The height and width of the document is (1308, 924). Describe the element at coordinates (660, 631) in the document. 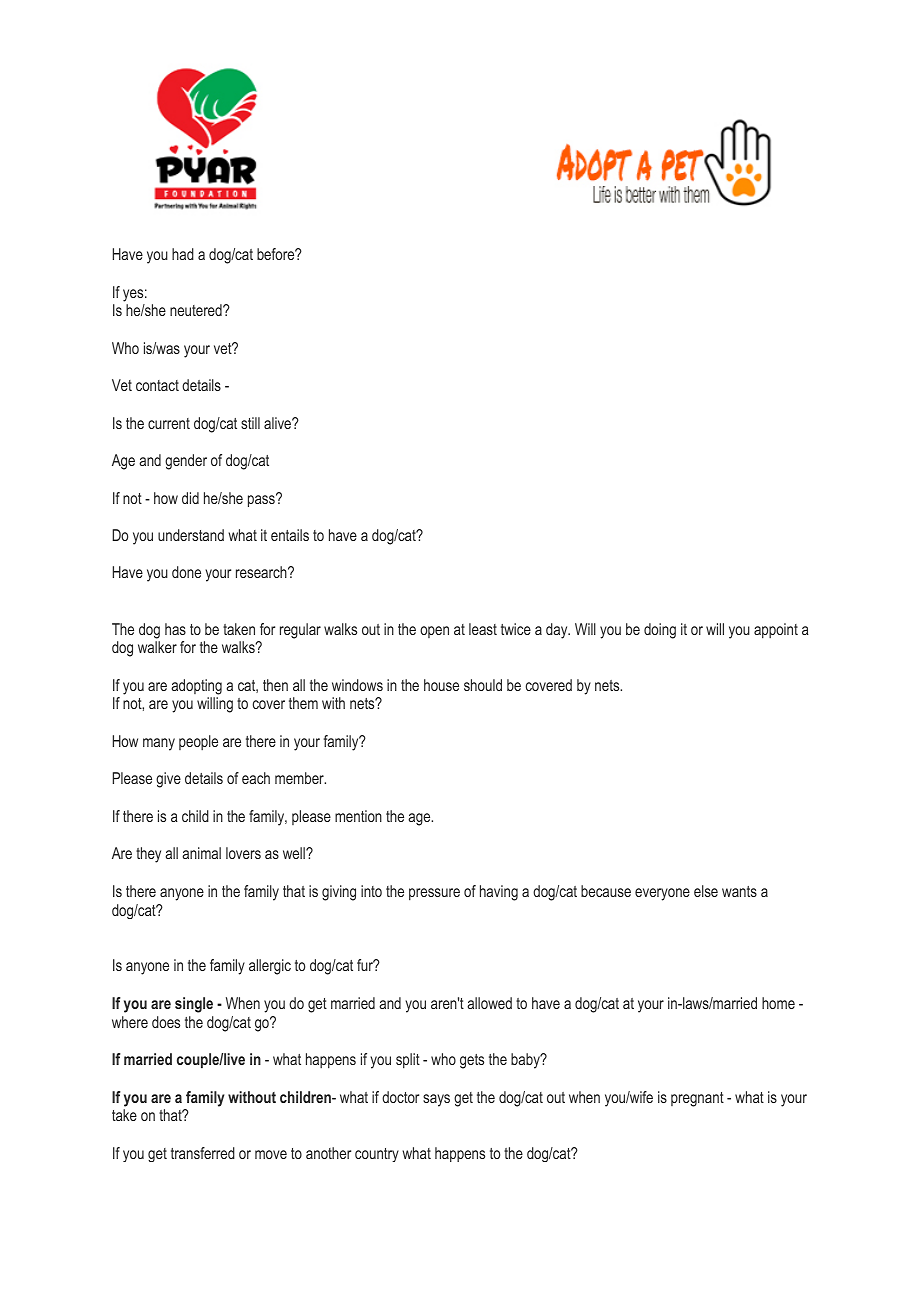

I see `doing` at that location.
